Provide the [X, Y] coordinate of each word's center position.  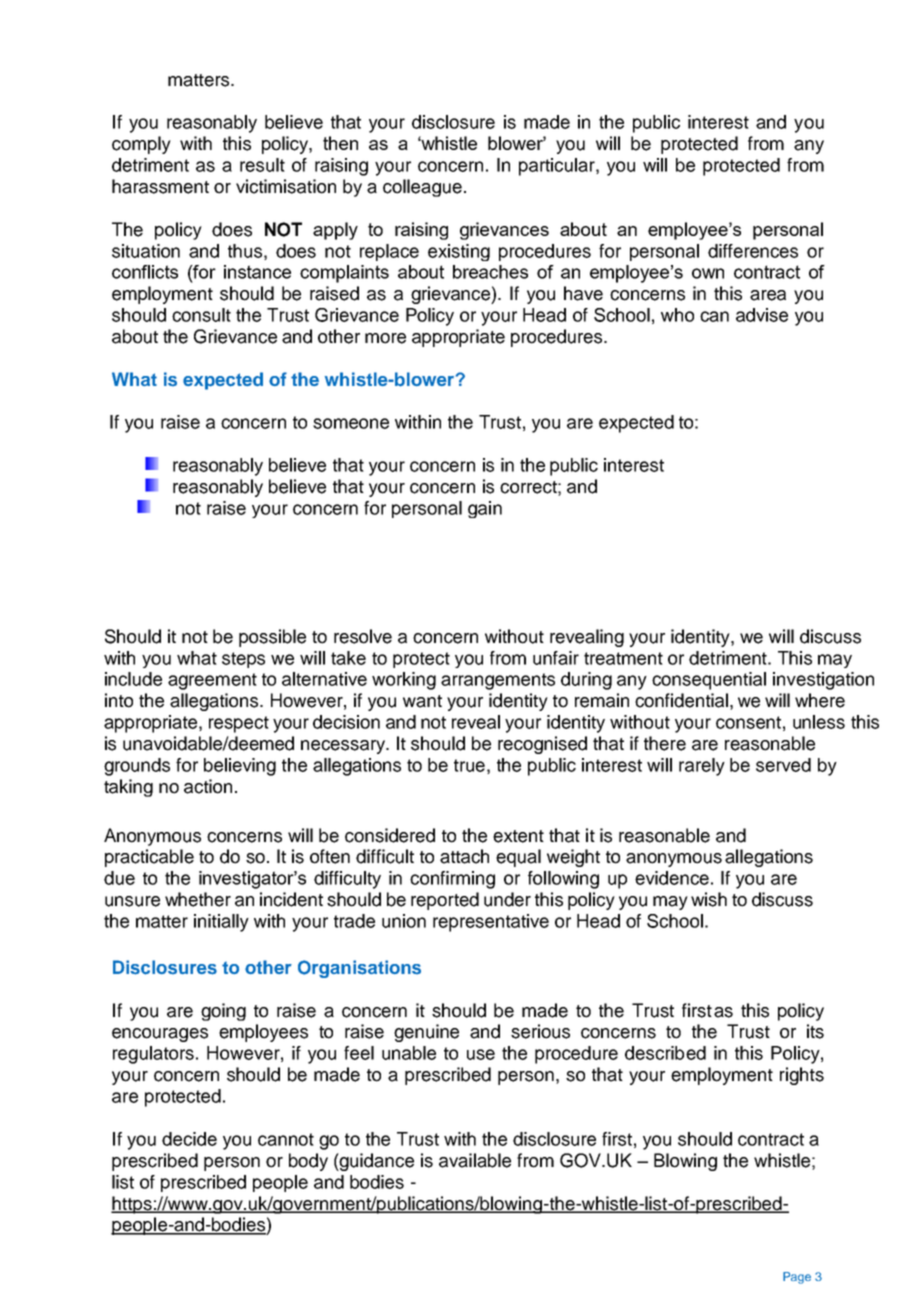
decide [189, 1139]
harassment [160, 186]
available [475, 1160]
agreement [212, 681]
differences [753, 251]
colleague [422, 188]
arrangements [498, 681]
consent [748, 722]
